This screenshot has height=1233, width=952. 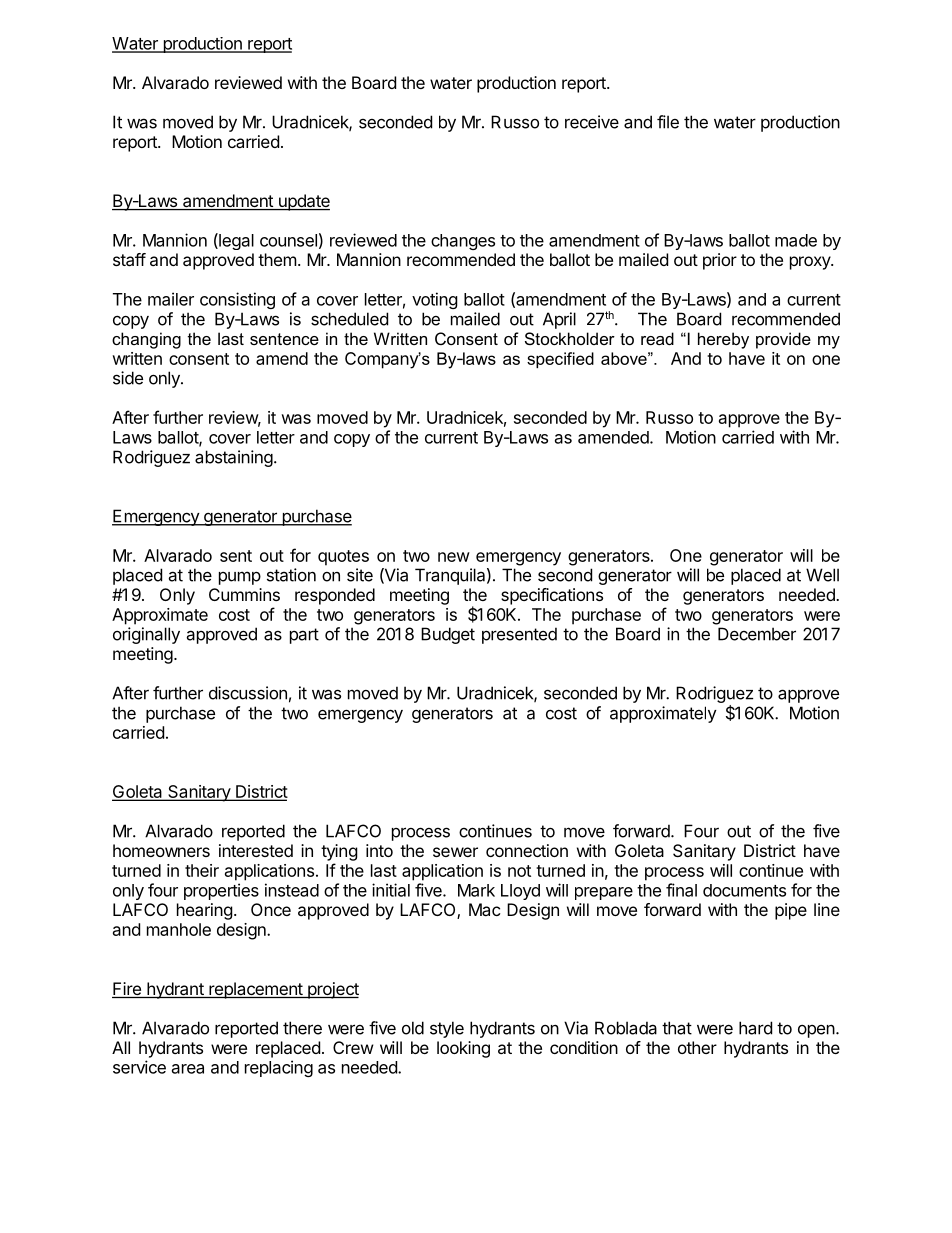 What do you see at coordinates (755, 1028) in the screenshot?
I see `hard` at bounding box center [755, 1028].
